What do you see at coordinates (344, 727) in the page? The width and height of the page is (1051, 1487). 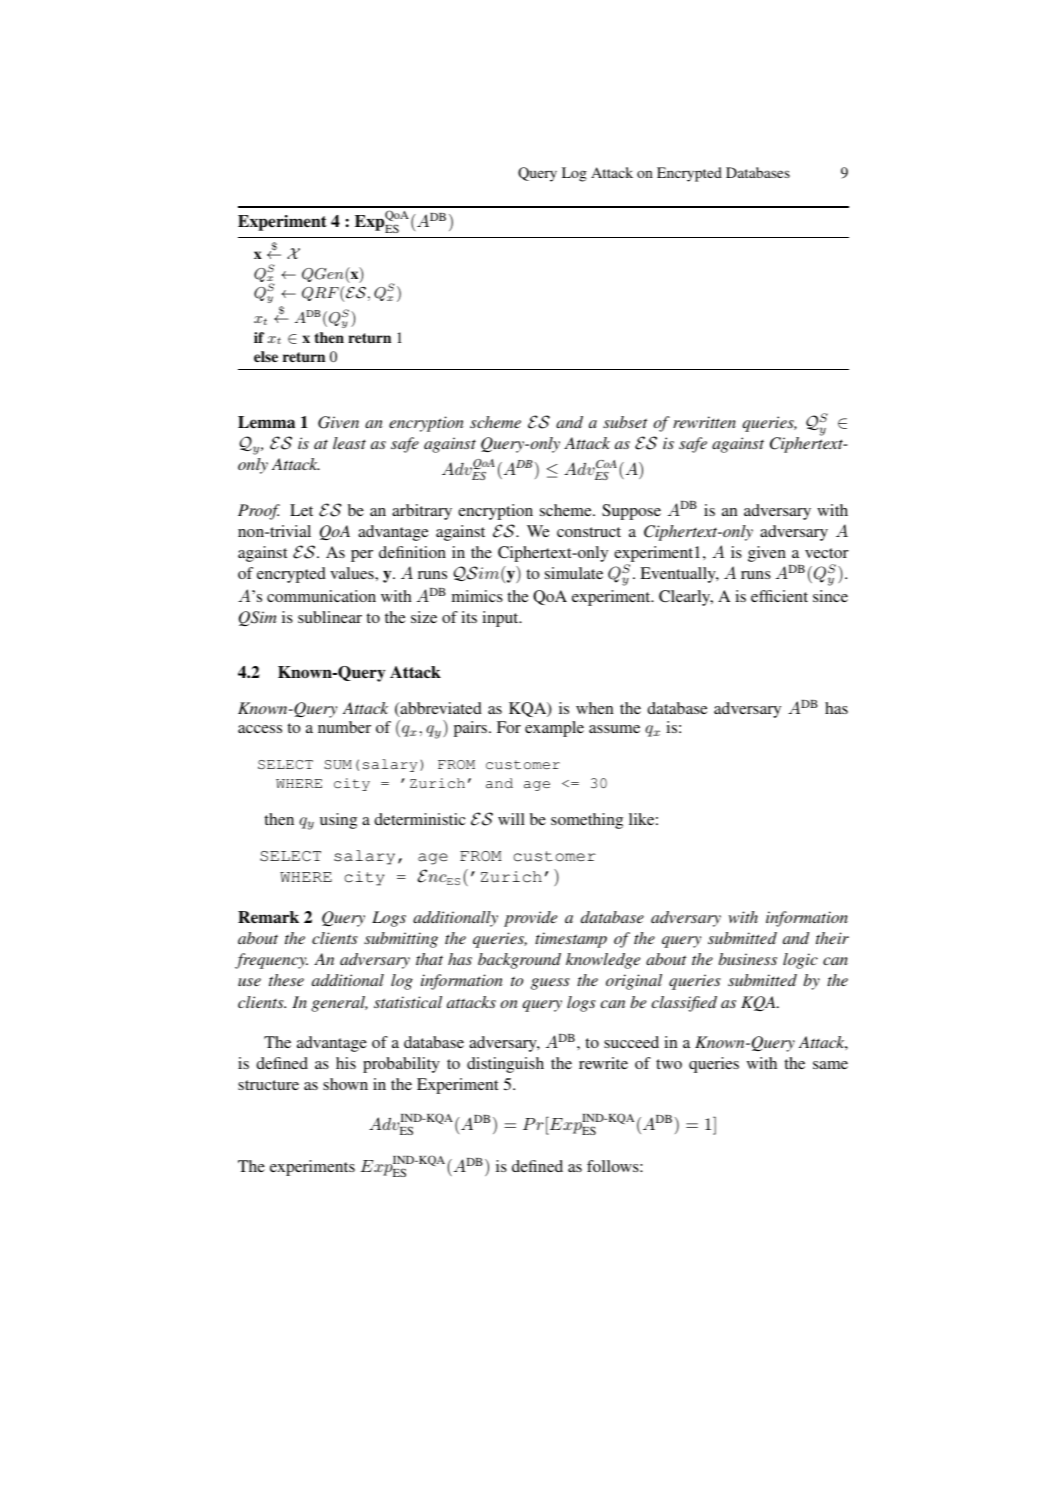 I see `number` at bounding box center [344, 727].
